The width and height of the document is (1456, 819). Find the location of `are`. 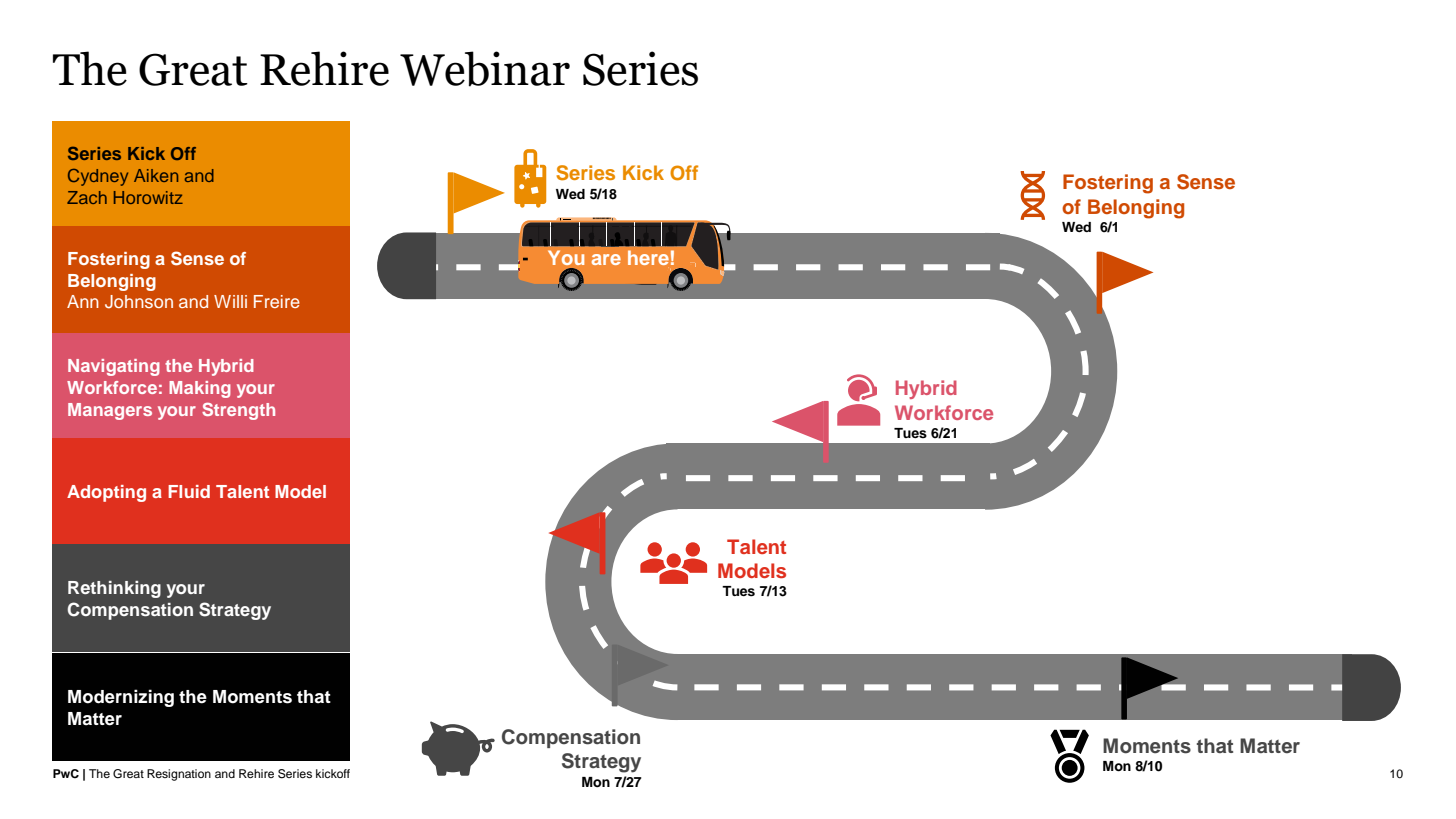

are is located at coordinates (606, 259).
